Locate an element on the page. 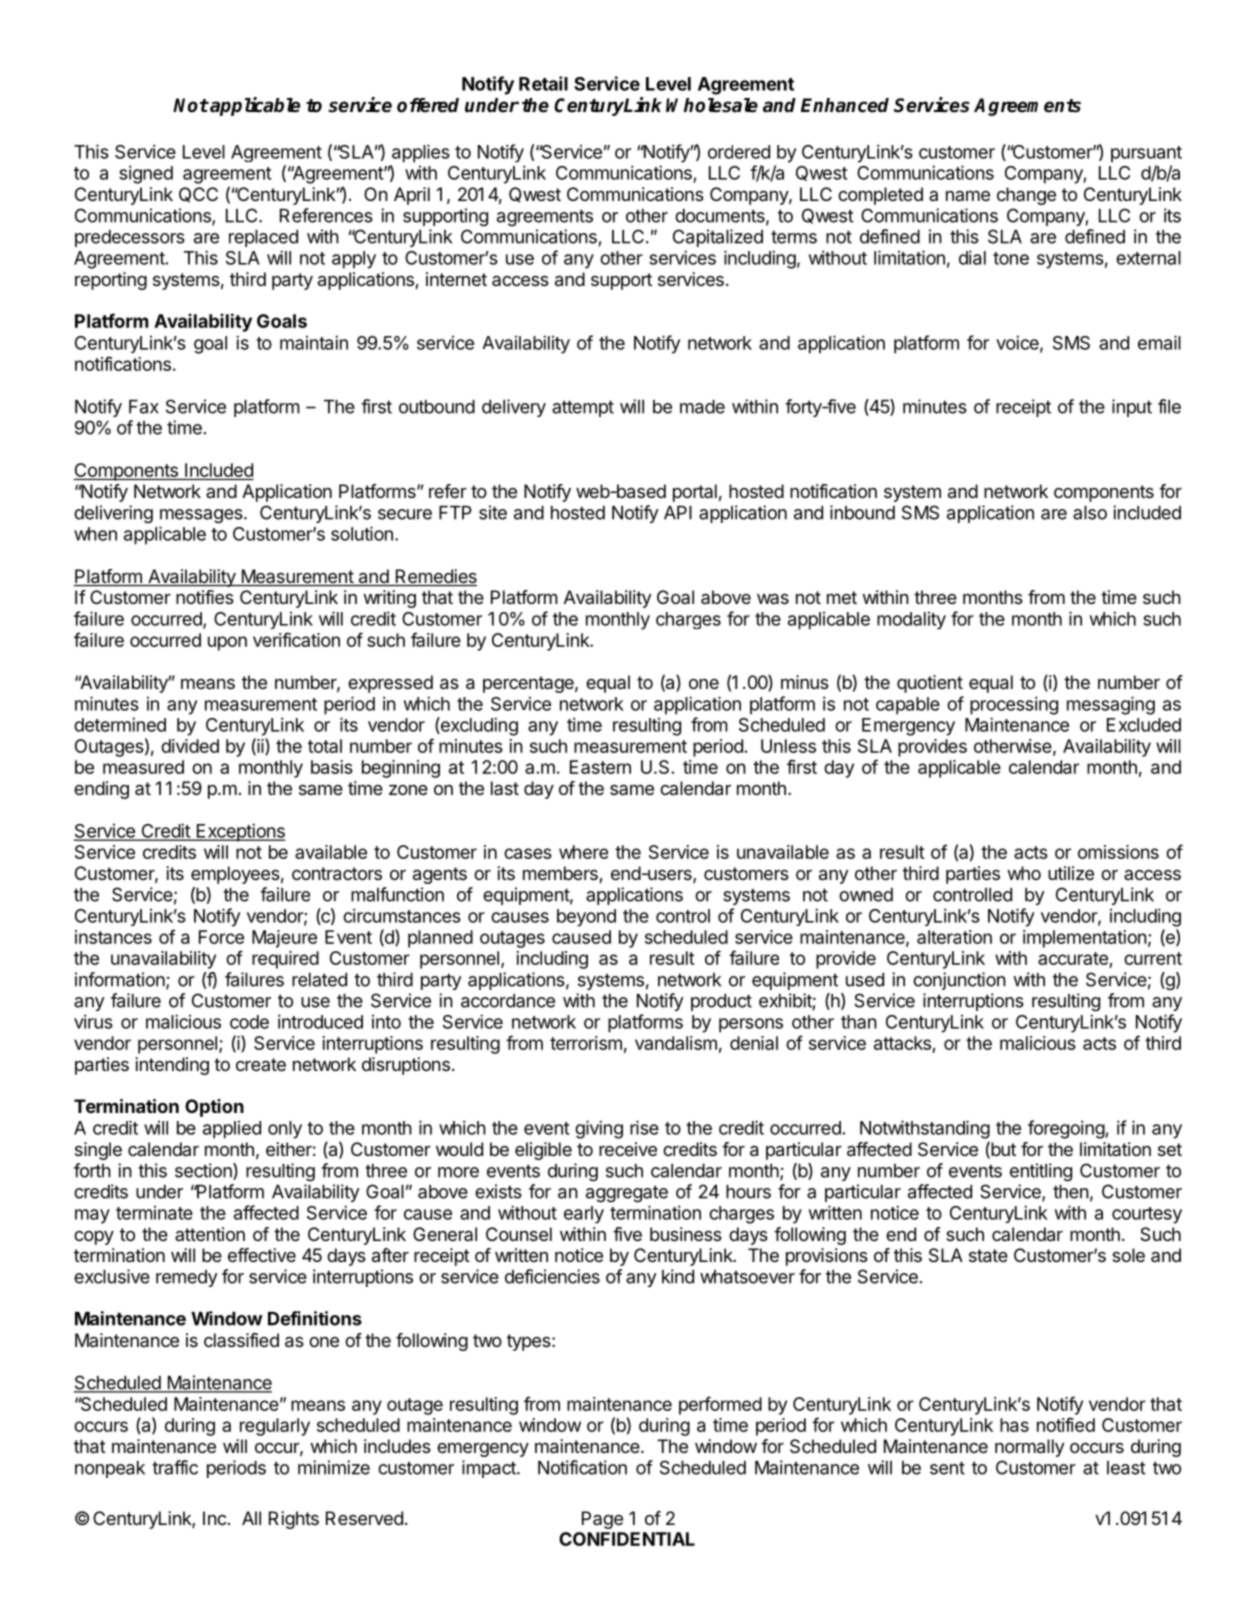 The image size is (1255, 1624). also is located at coordinates (1090, 513).
